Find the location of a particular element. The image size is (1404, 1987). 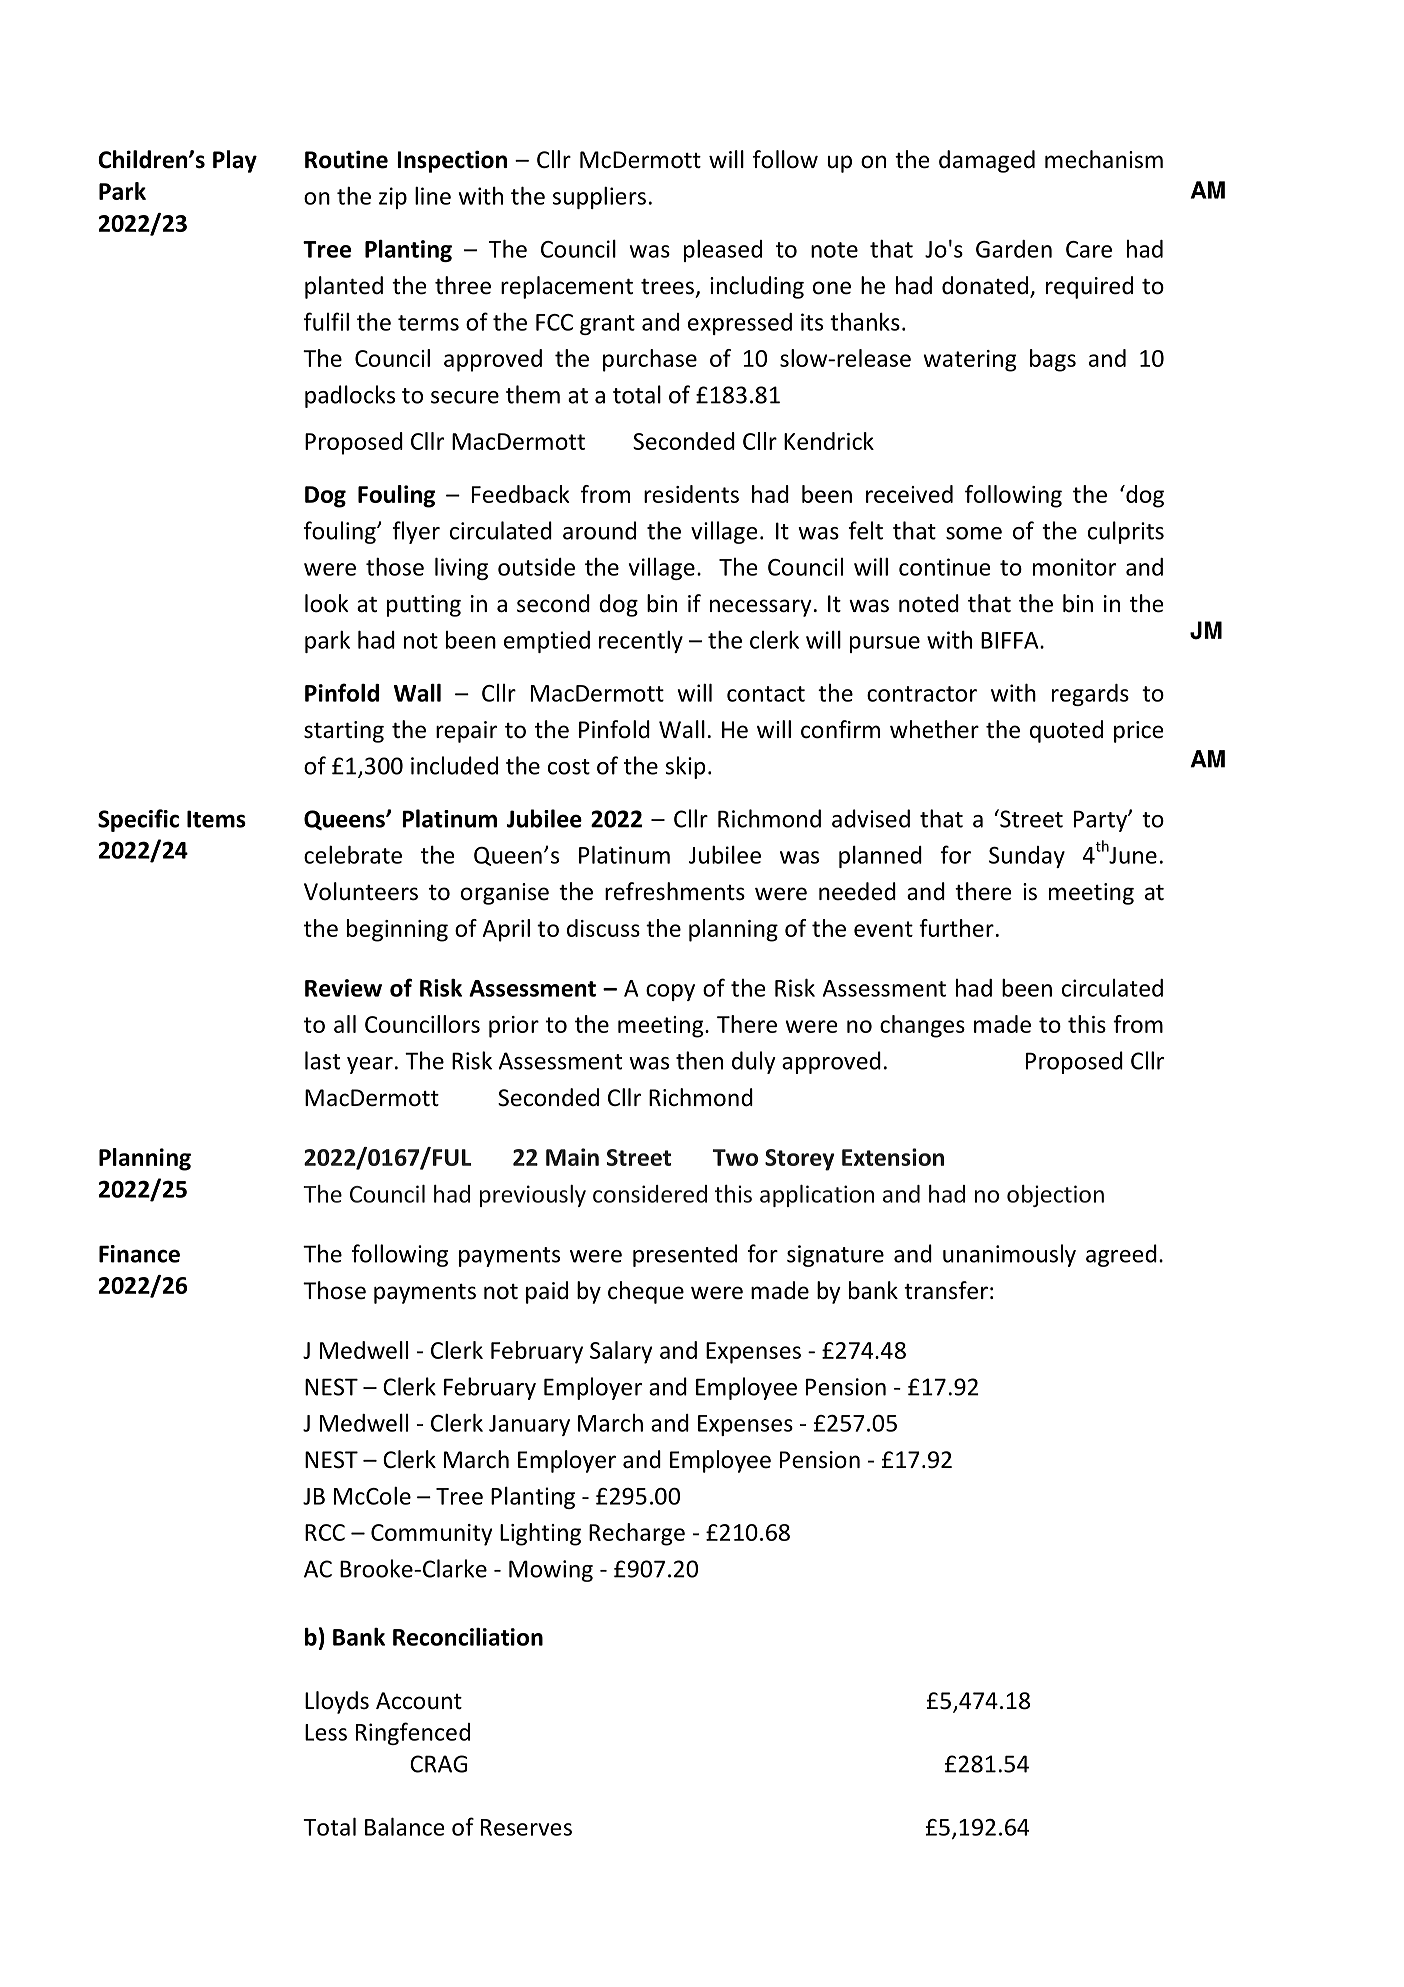

Less is located at coordinates (326, 1732).
